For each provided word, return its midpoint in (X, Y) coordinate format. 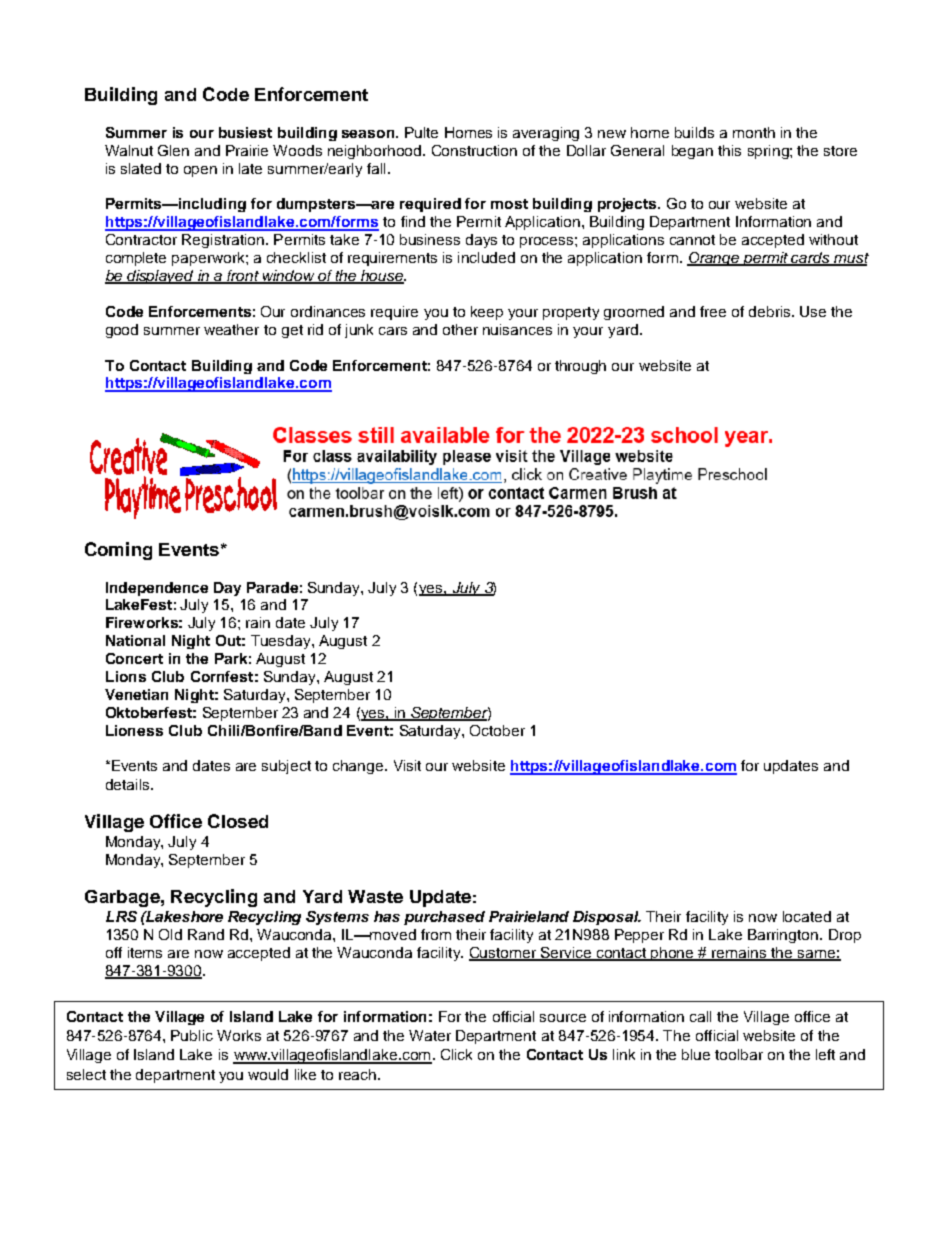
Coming (118, 551)
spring (769, 152)
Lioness (134, 730)
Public (192, 1035)
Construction (474, 150)
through (580, 367)
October (497, 730)
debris (771, 311)
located (807, 916)
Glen (173, 150)
